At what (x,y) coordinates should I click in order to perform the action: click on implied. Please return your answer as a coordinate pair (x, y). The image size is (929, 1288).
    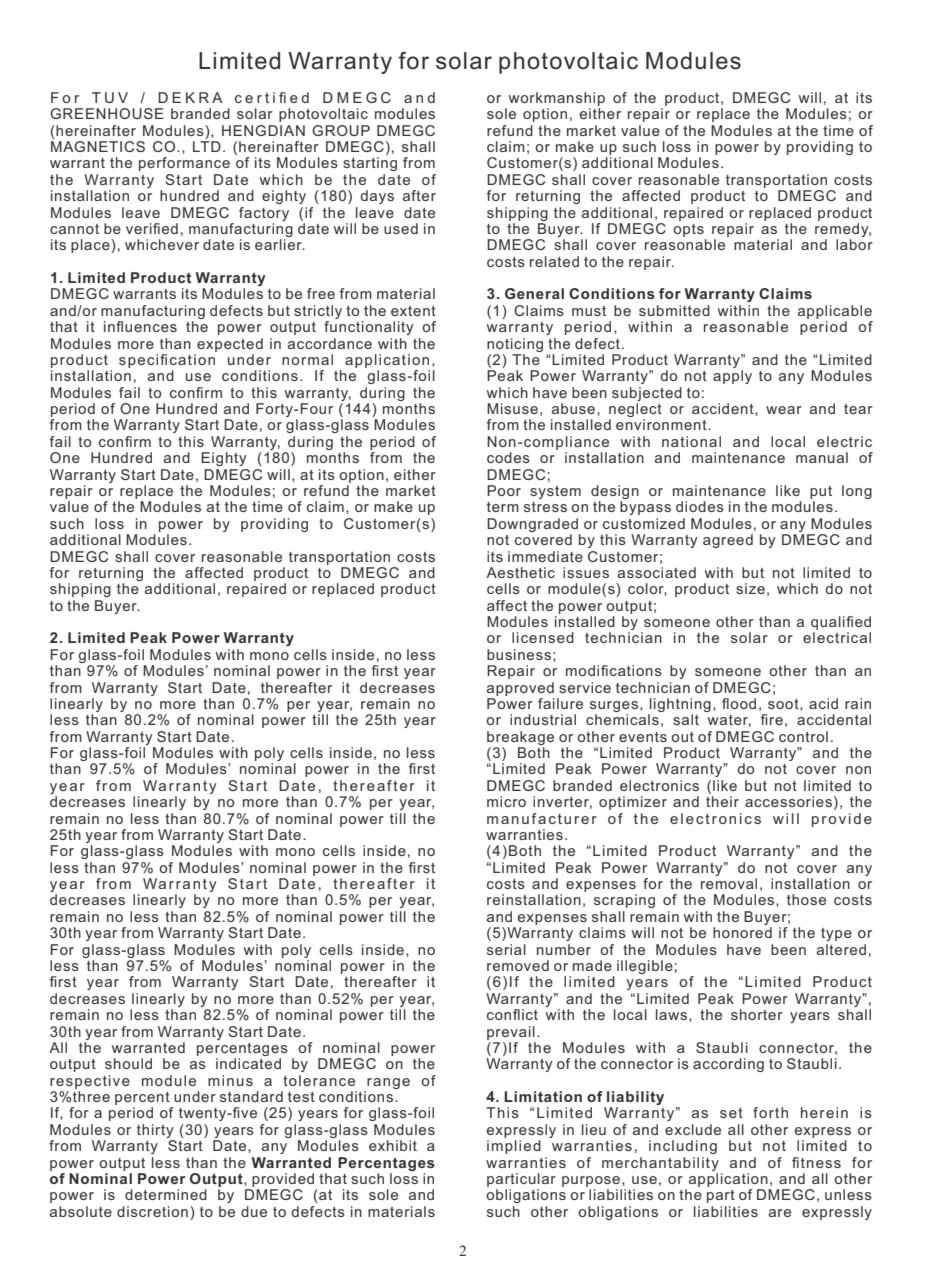
    Looking at the image, I should click on (514, 1147).
